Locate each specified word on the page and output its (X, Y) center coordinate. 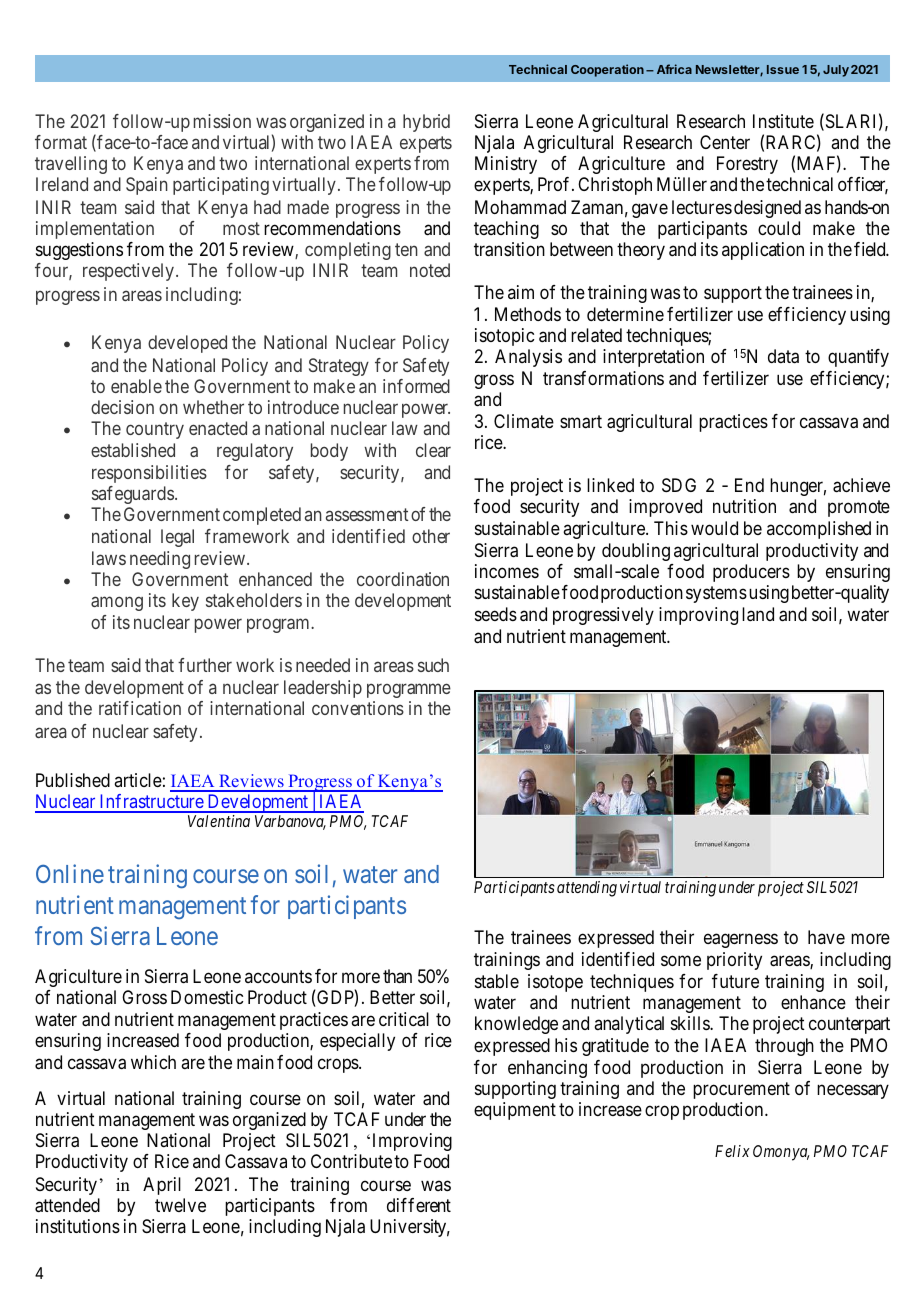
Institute (783, 121)
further (205, 665)
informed (416, 386)
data (783, 356)
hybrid (426, 123)
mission (222, 121)
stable (497, 981)
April (162, 1186)
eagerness (741, 941)
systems (716, 595)
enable (136, 386)
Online (70, 873)
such (433, 665)
